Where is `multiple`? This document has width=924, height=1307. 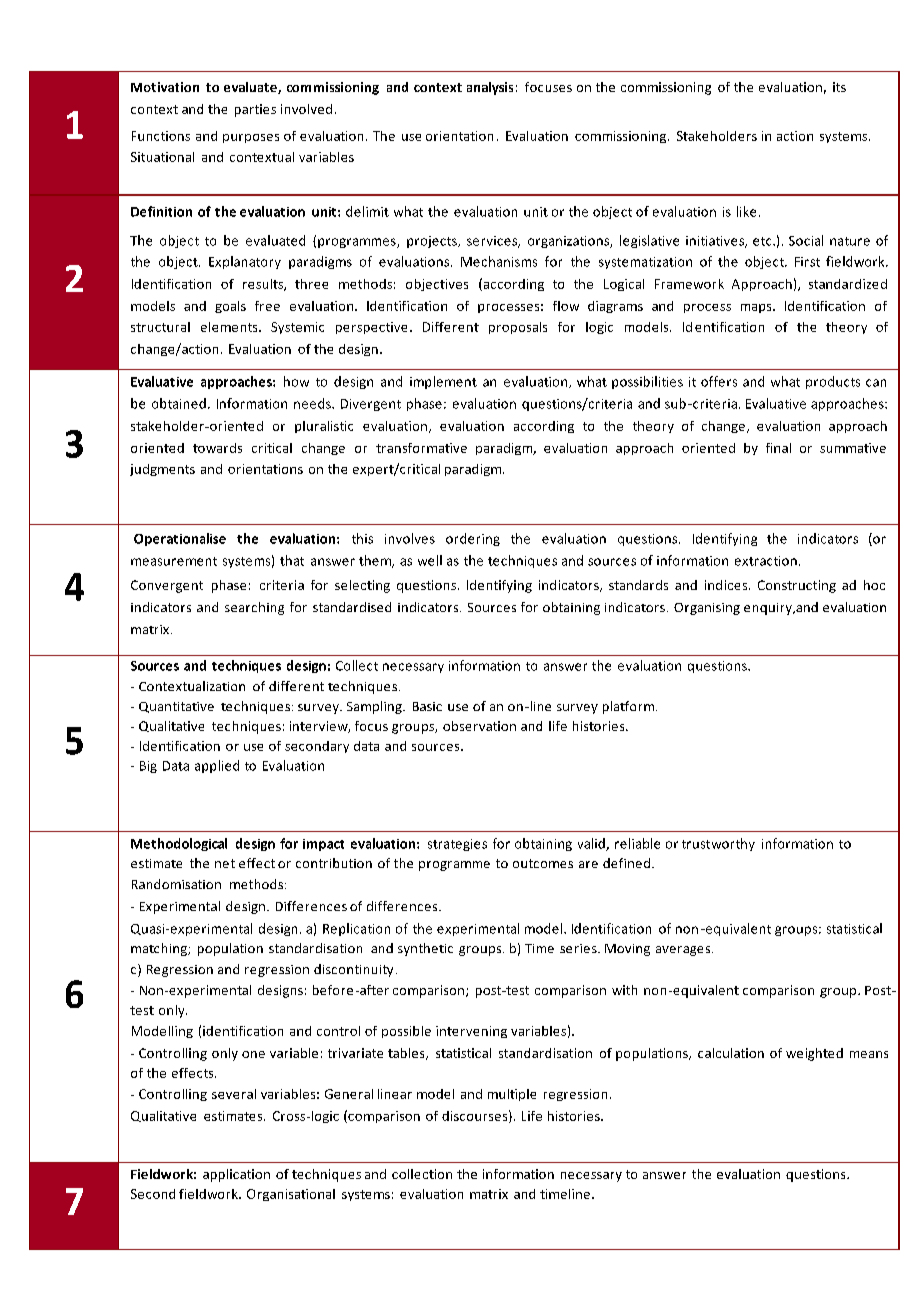
multiple is located at coordinates (512, 1095).
